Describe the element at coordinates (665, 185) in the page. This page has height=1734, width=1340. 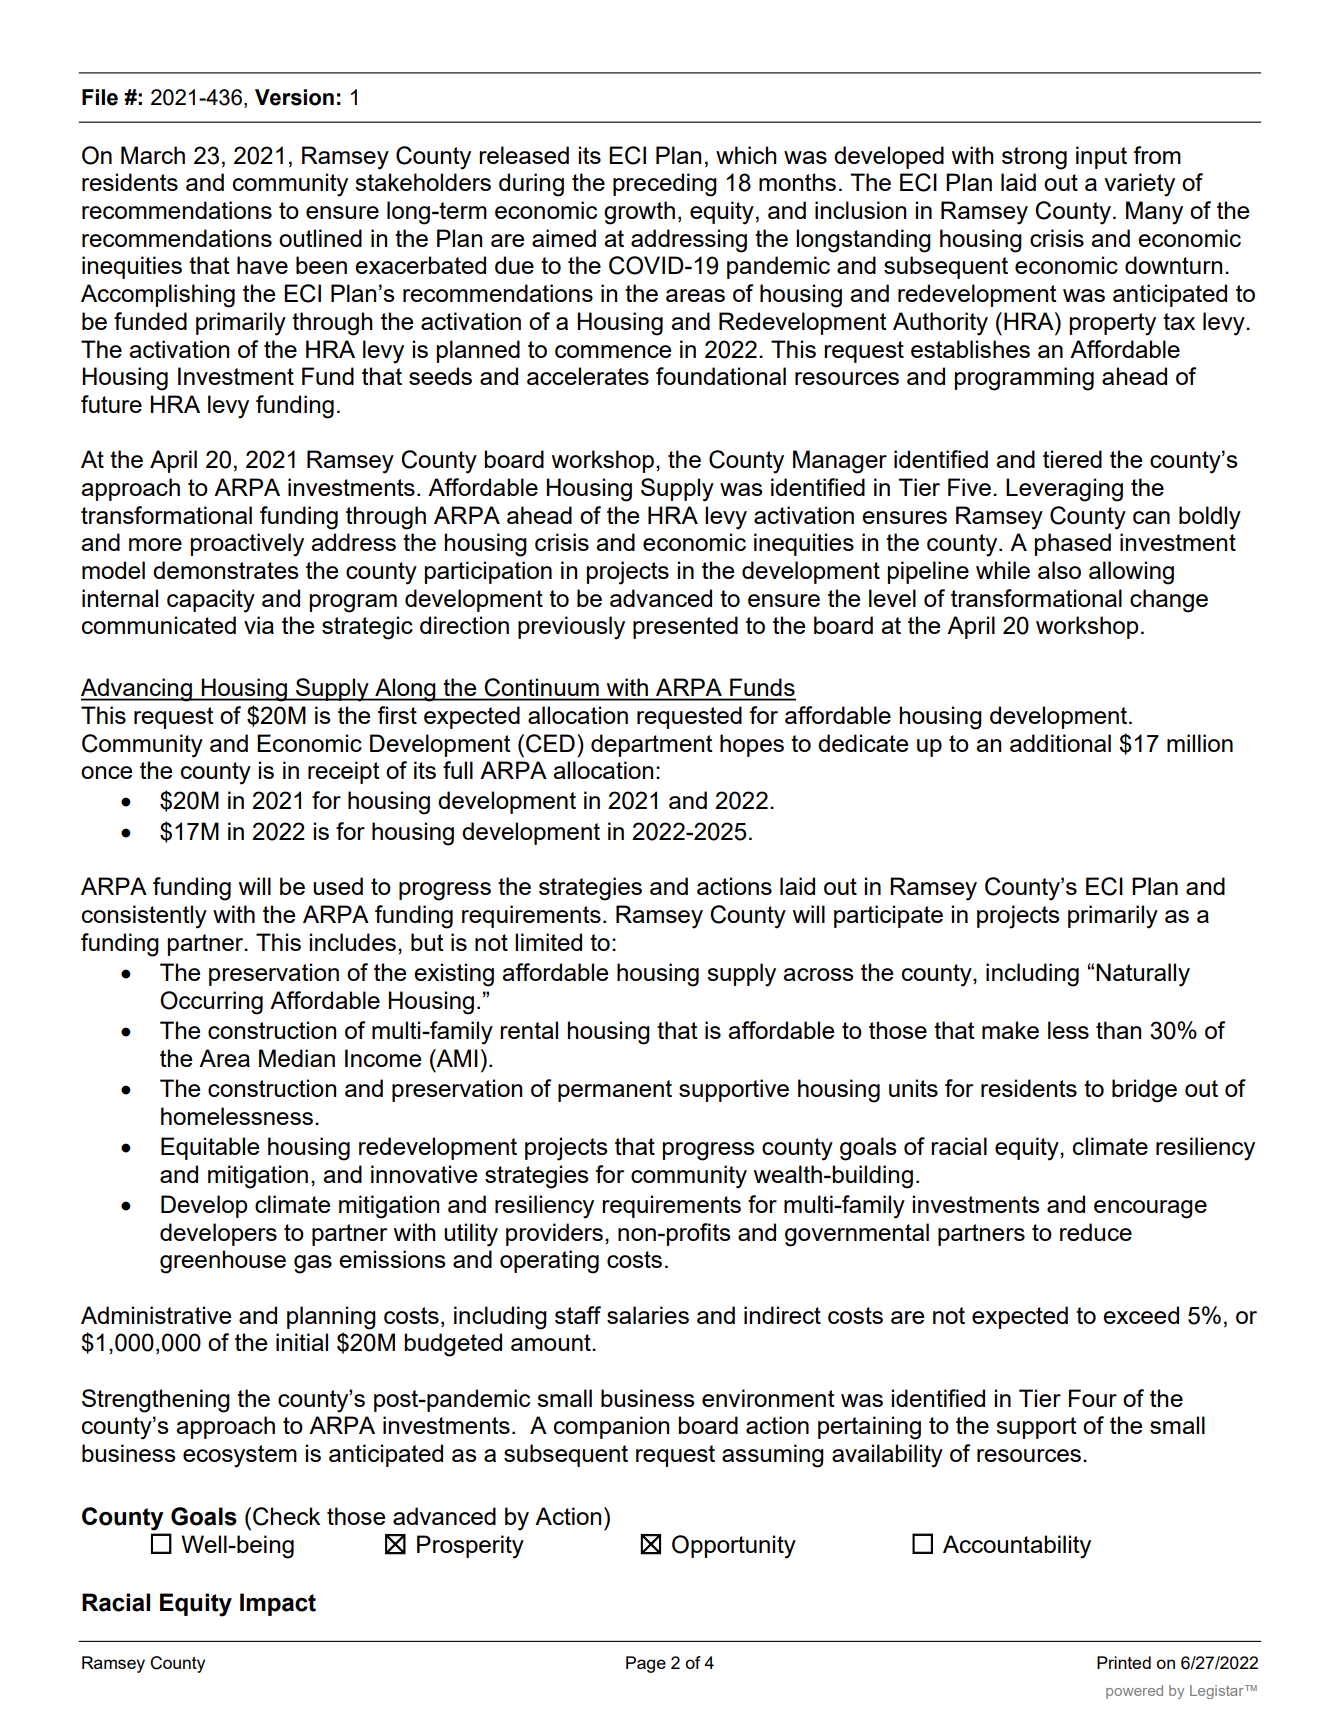
I see `preceding` at that location.
